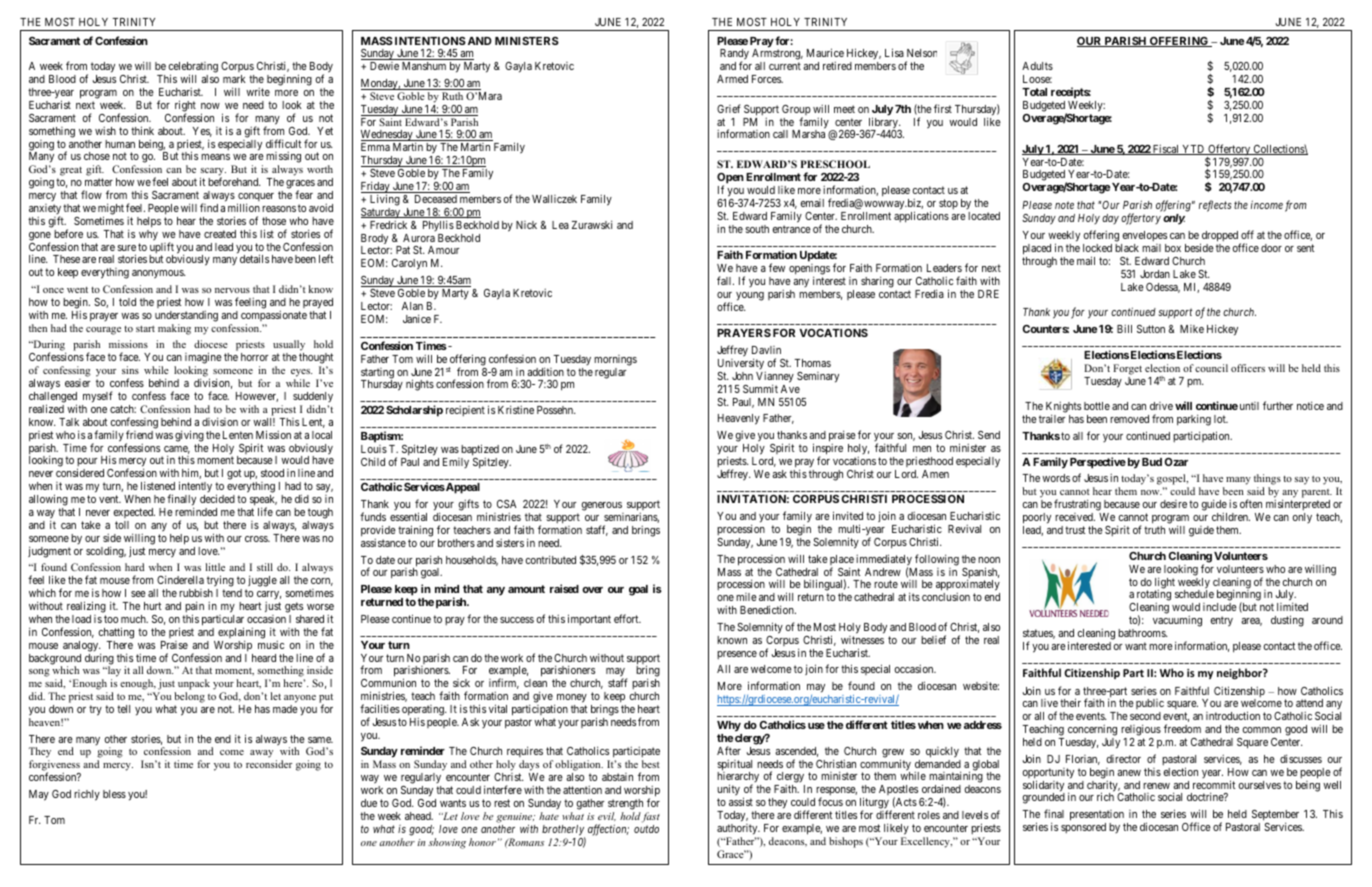  Describe the element at coordinates (734, 56) in the page. I see `Randy` at that location.
